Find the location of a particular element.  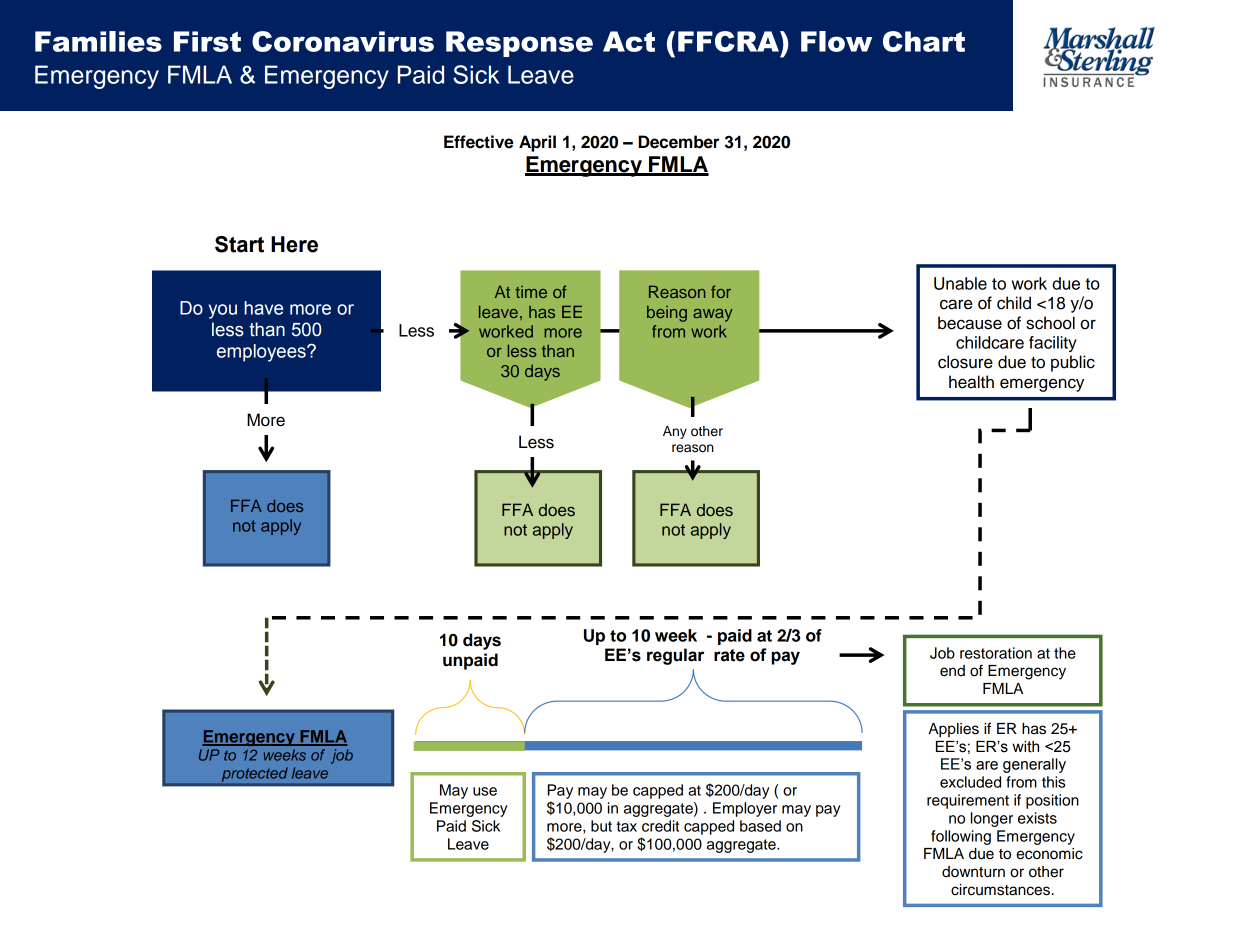

protected is located at coordinates (254, 775).
